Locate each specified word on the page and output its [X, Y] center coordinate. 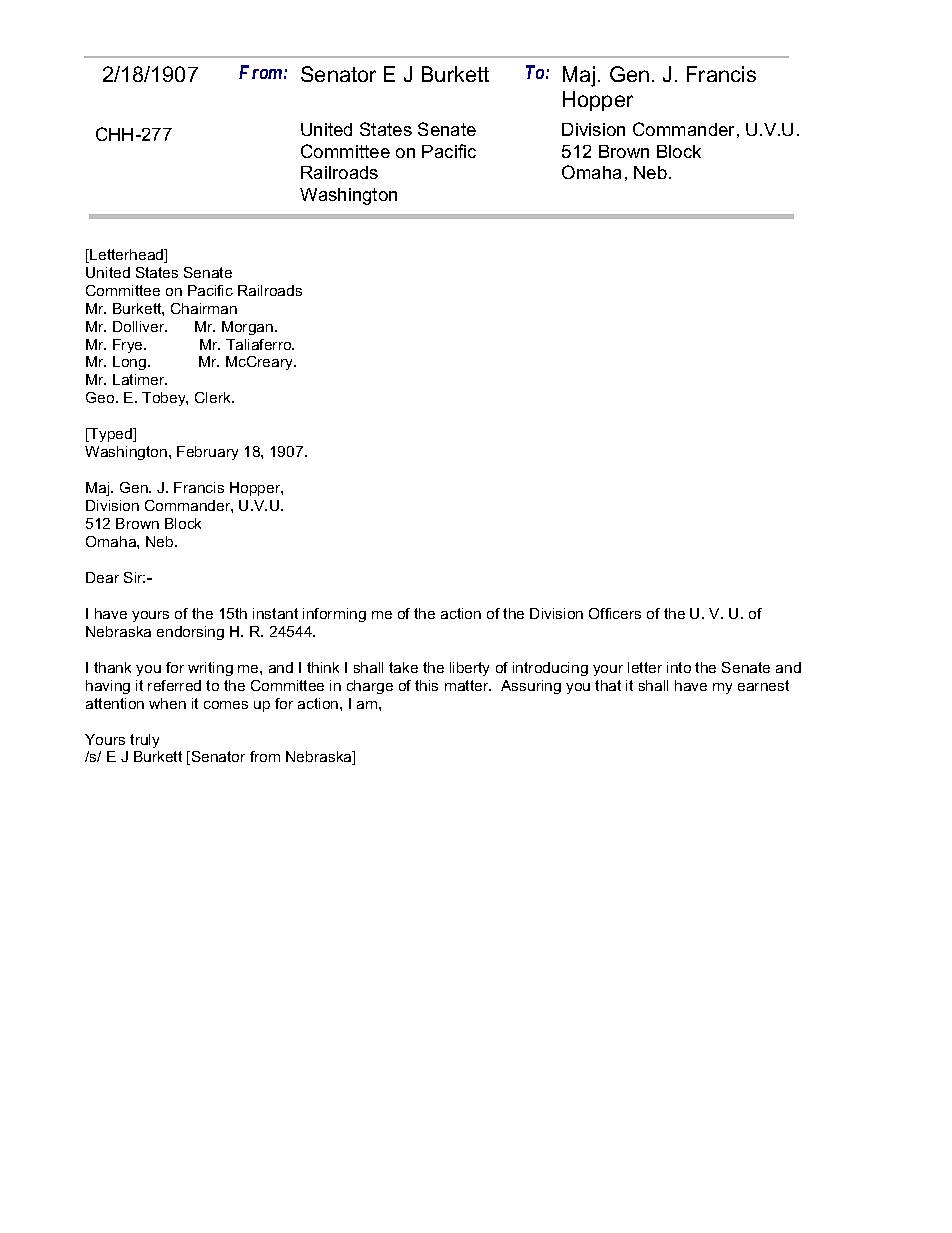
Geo [101, 397]
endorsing [190, 633]
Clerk [214, 397]
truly [144, 741]
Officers [615, 613]
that [608, 685]
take [403, 667]
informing [334, 615]
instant [275, 613]
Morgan [249, 328]
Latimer [140, 379]
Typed [111, 435]
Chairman [204, 308]
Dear [102, 577]
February [207, 453]
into [679, 667]
